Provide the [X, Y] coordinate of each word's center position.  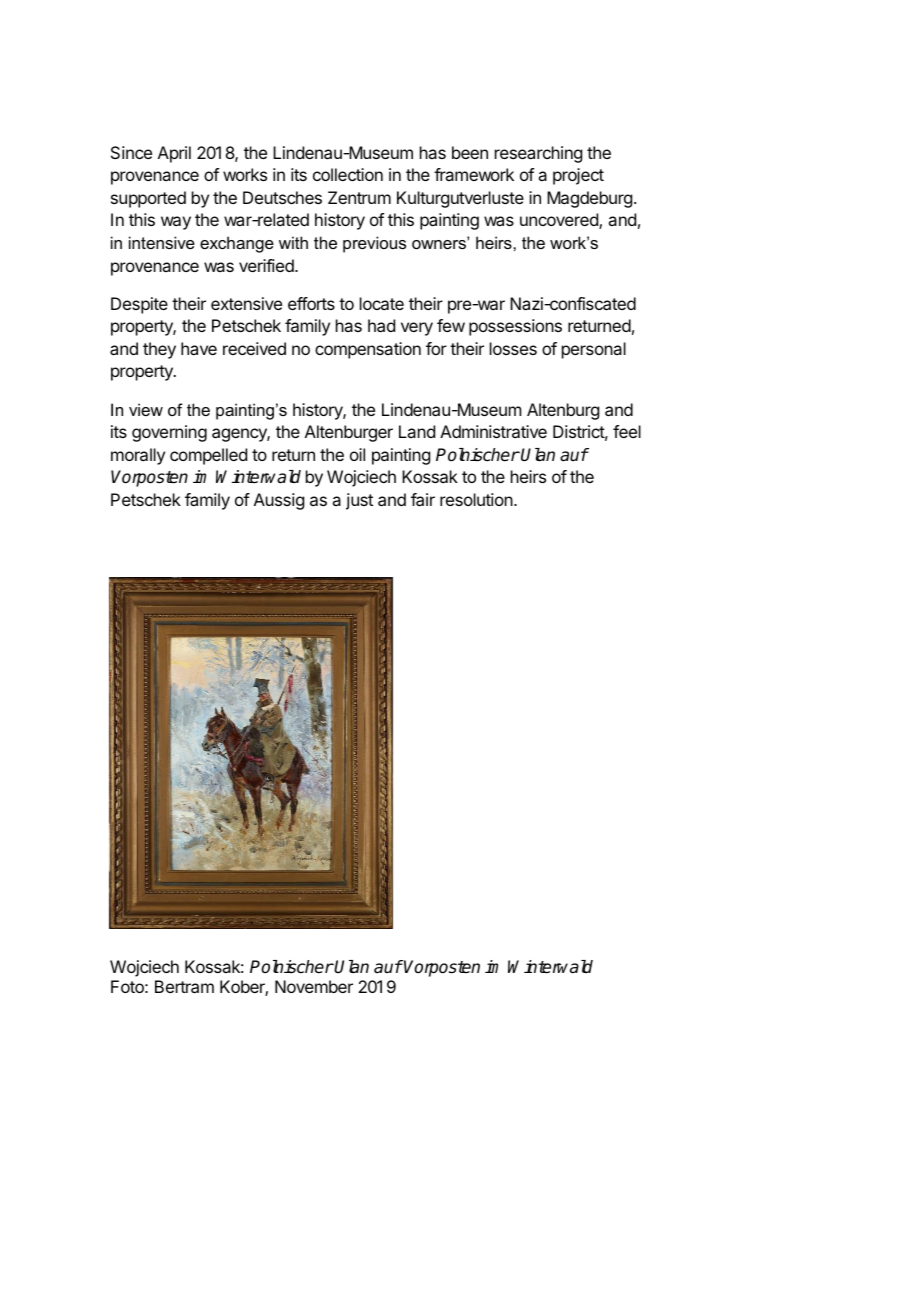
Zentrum [359, 197]
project [578, 176]
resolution [477, 499]
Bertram [184, 986]
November [314, 986]
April [174, 154]
